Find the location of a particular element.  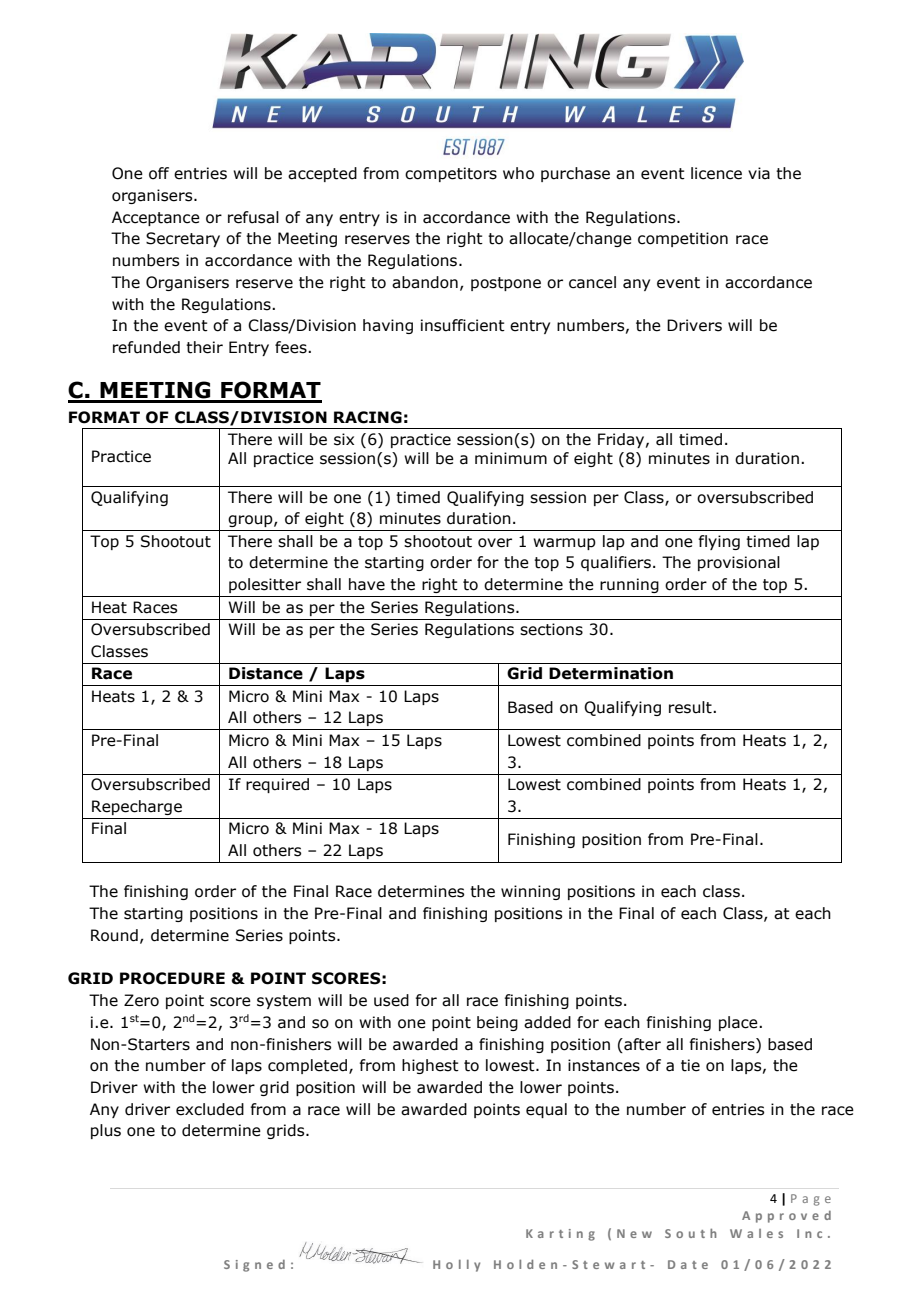

winning is located at coordinates (530, 892).
